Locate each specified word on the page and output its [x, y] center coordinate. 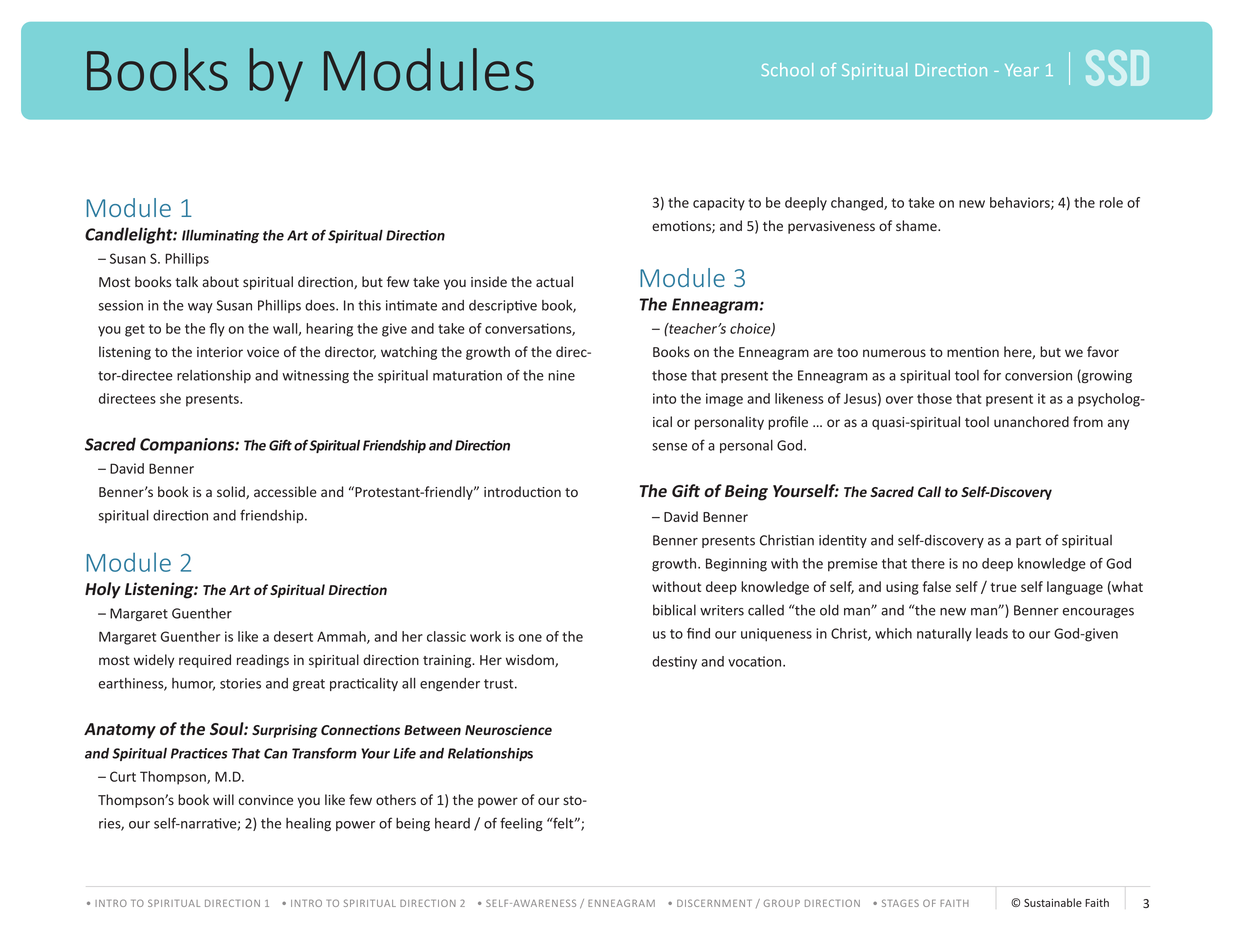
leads [992, 633]
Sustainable [1053, 902]
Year [1022, 70]
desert [293, 636]
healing [308, 825]
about [220, 281]
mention [973, 352]
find [698, 633]
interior [220, 352]
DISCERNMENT [714, 903]
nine [561, 375]
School [787, 69]
